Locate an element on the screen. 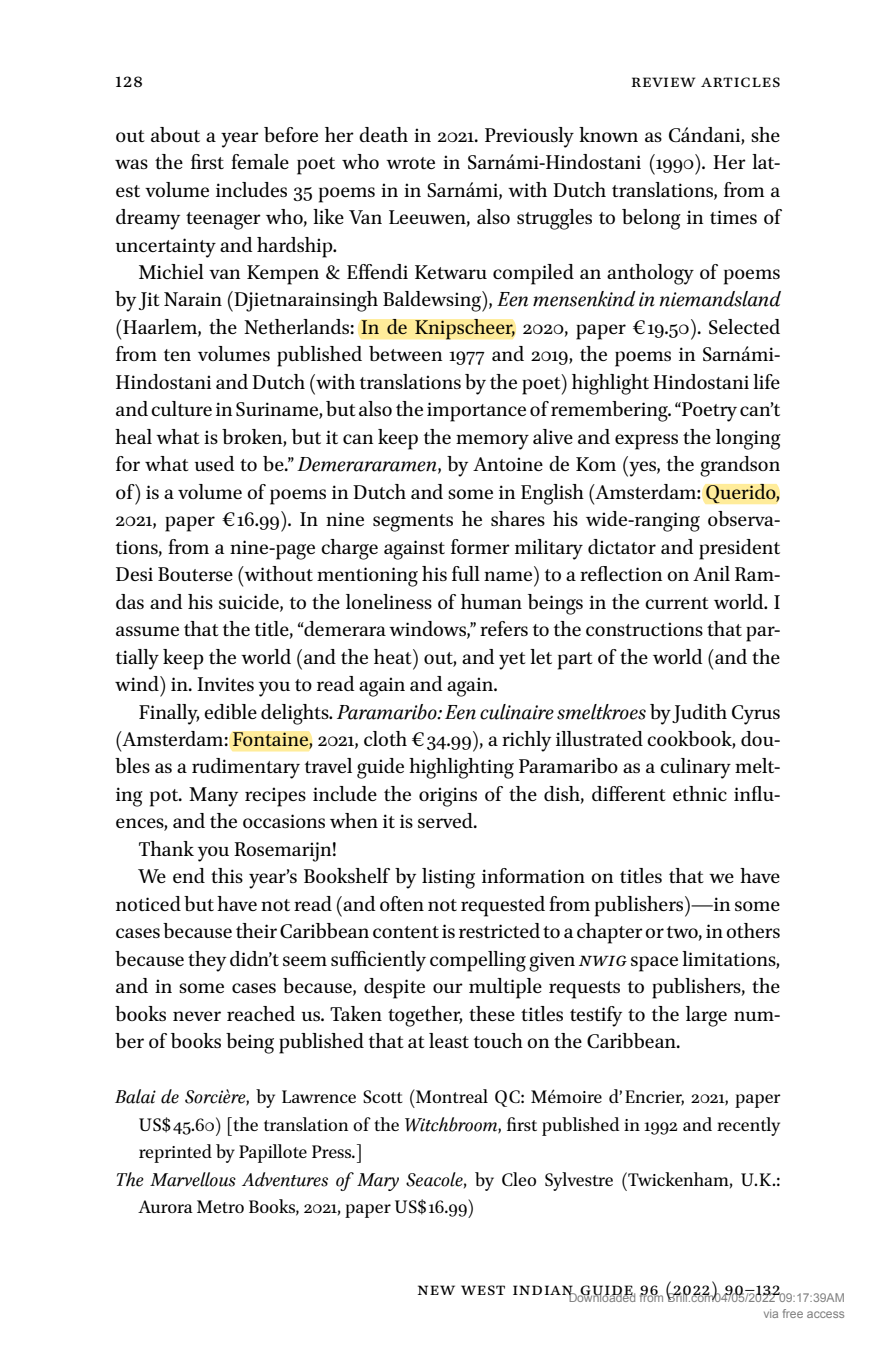 This screenshot has height=1359, width=896. about is located at coordinates (175, 134).
